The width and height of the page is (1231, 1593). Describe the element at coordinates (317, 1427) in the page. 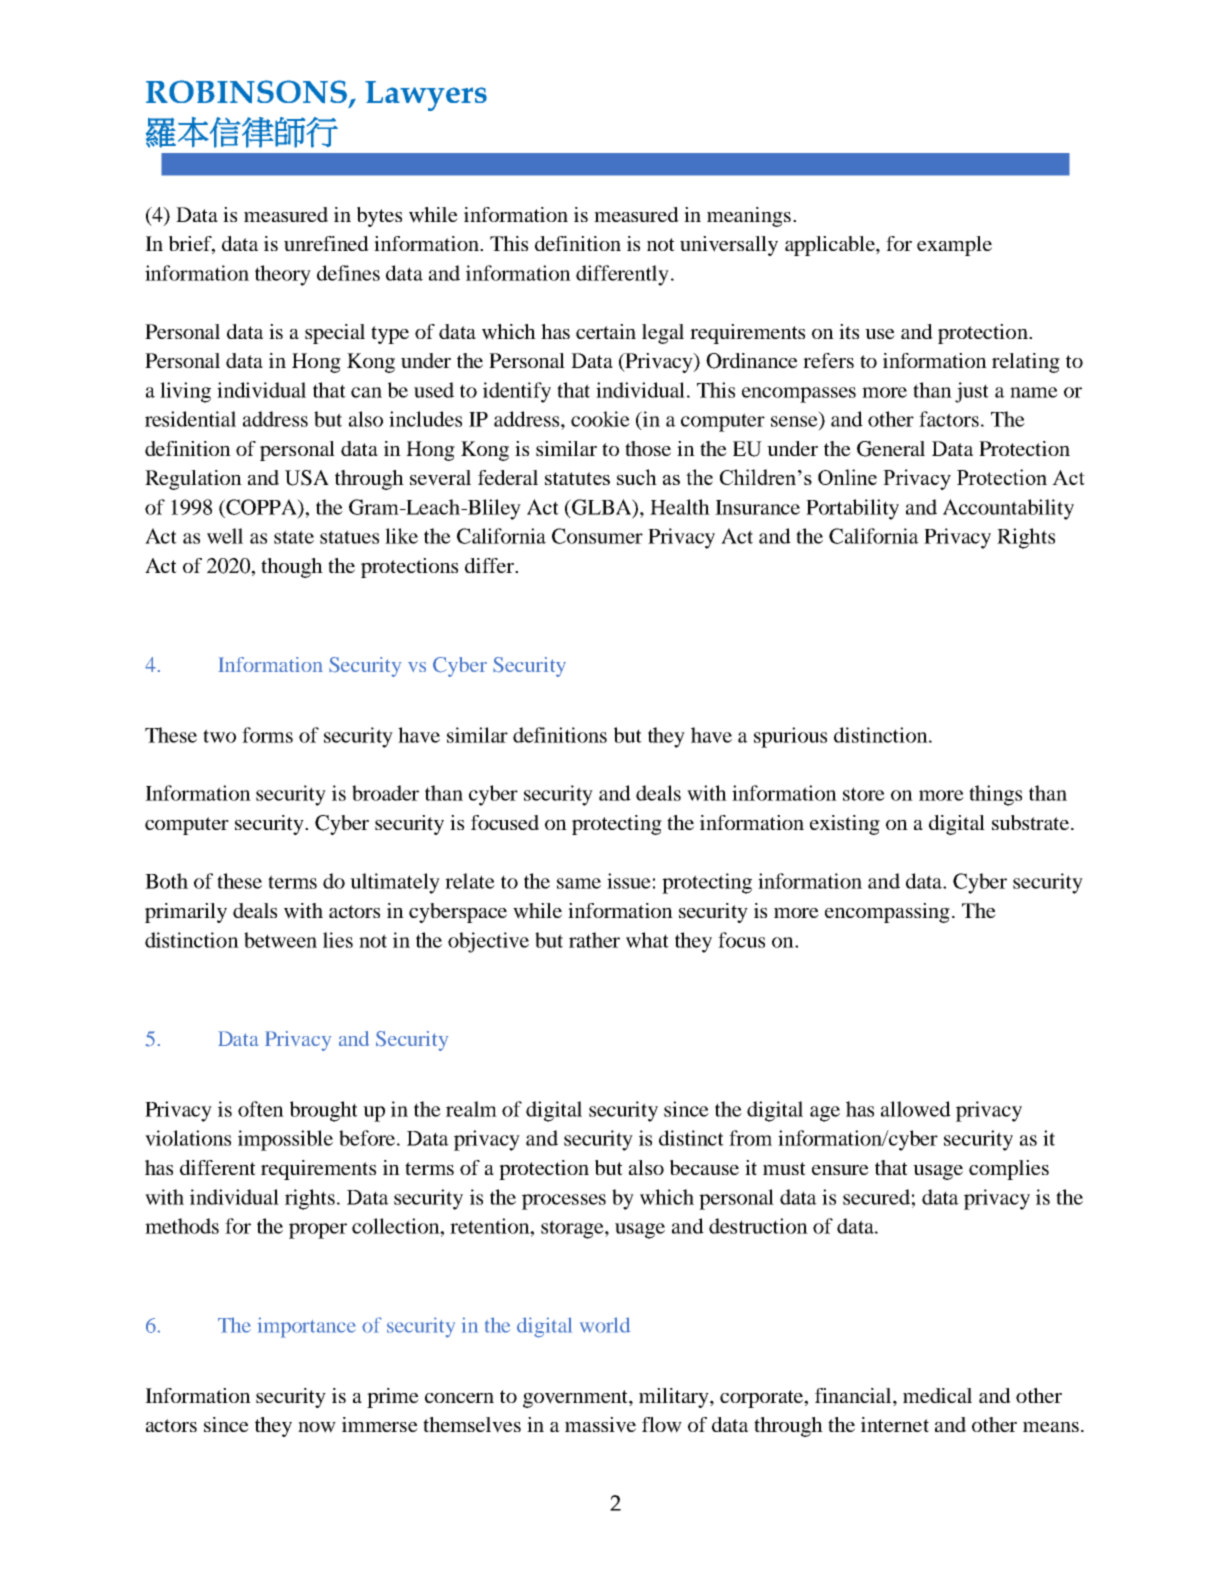

I see `now` at that location.
